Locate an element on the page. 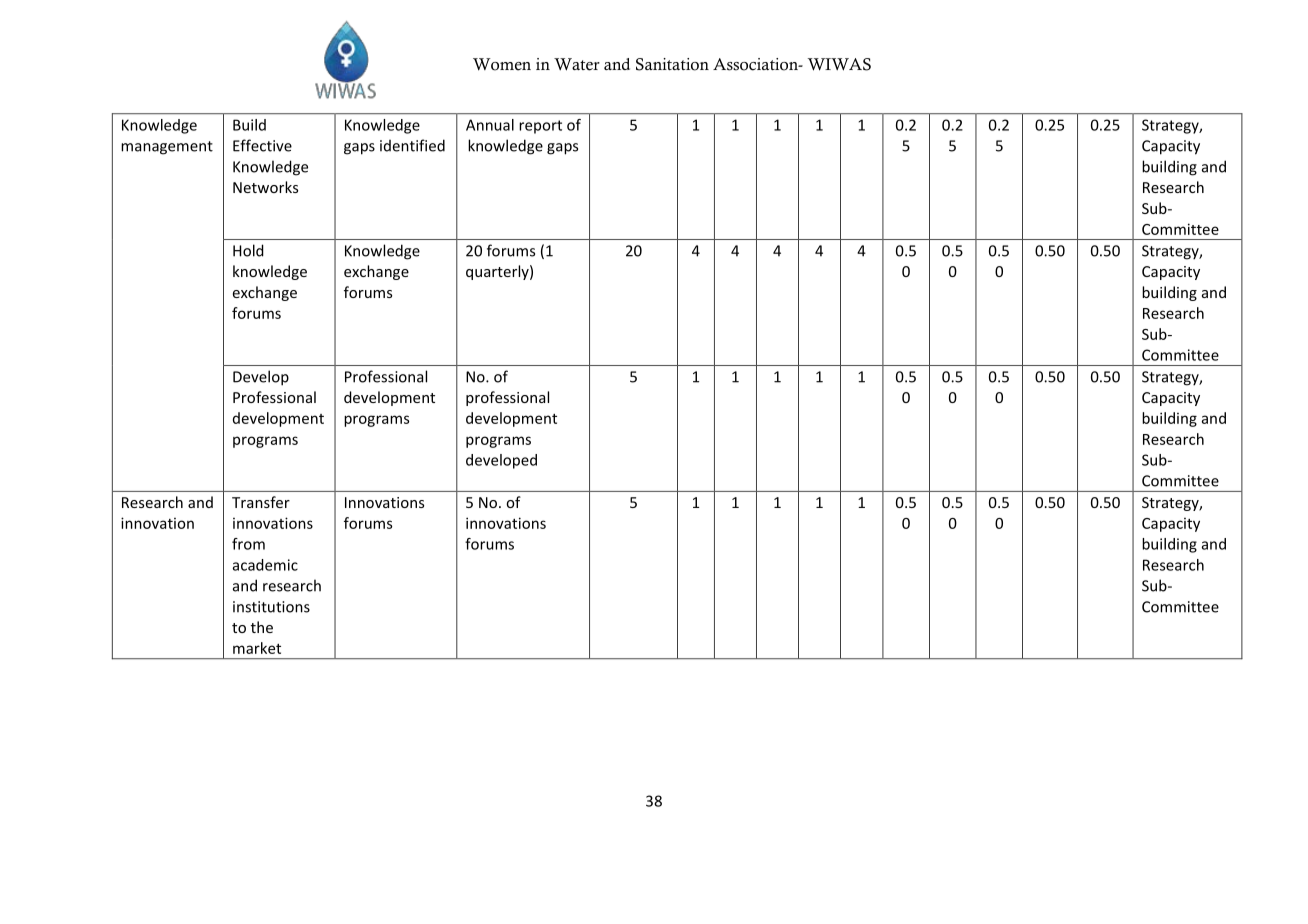 This page has width=1308, height=924. report is located at coordinates (540, 127).
